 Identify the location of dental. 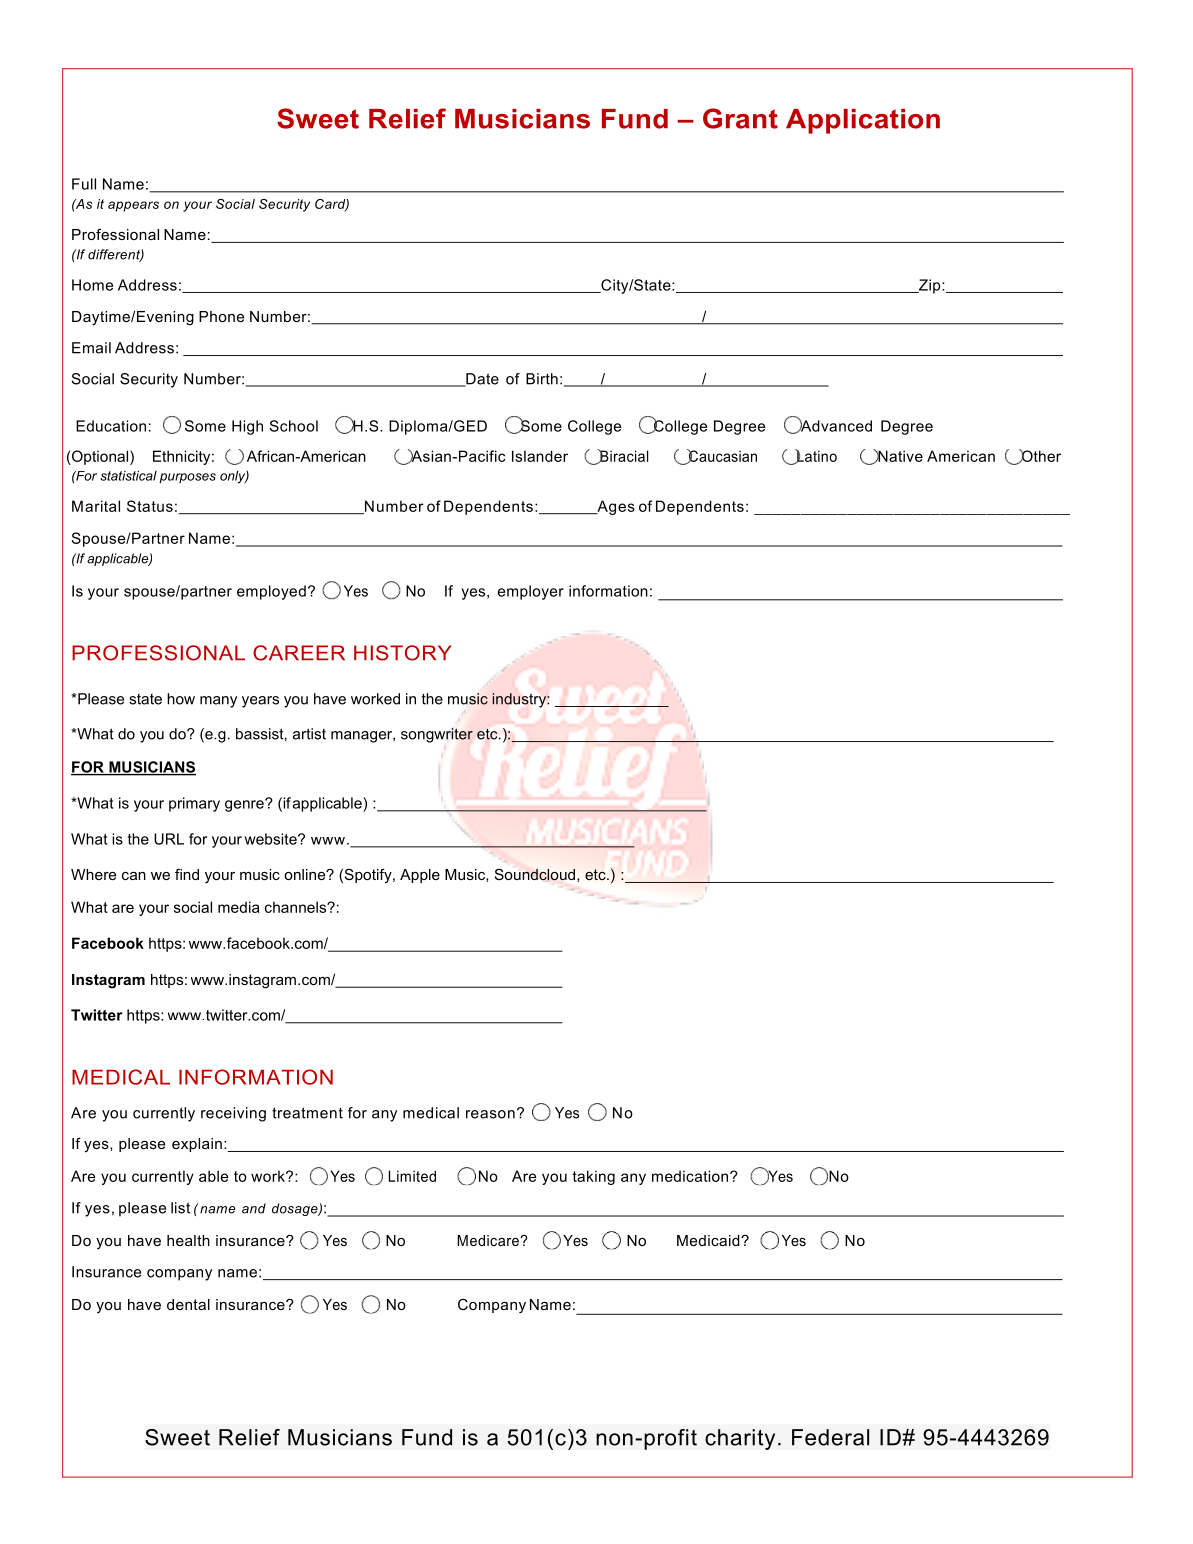
(188, 1304).
